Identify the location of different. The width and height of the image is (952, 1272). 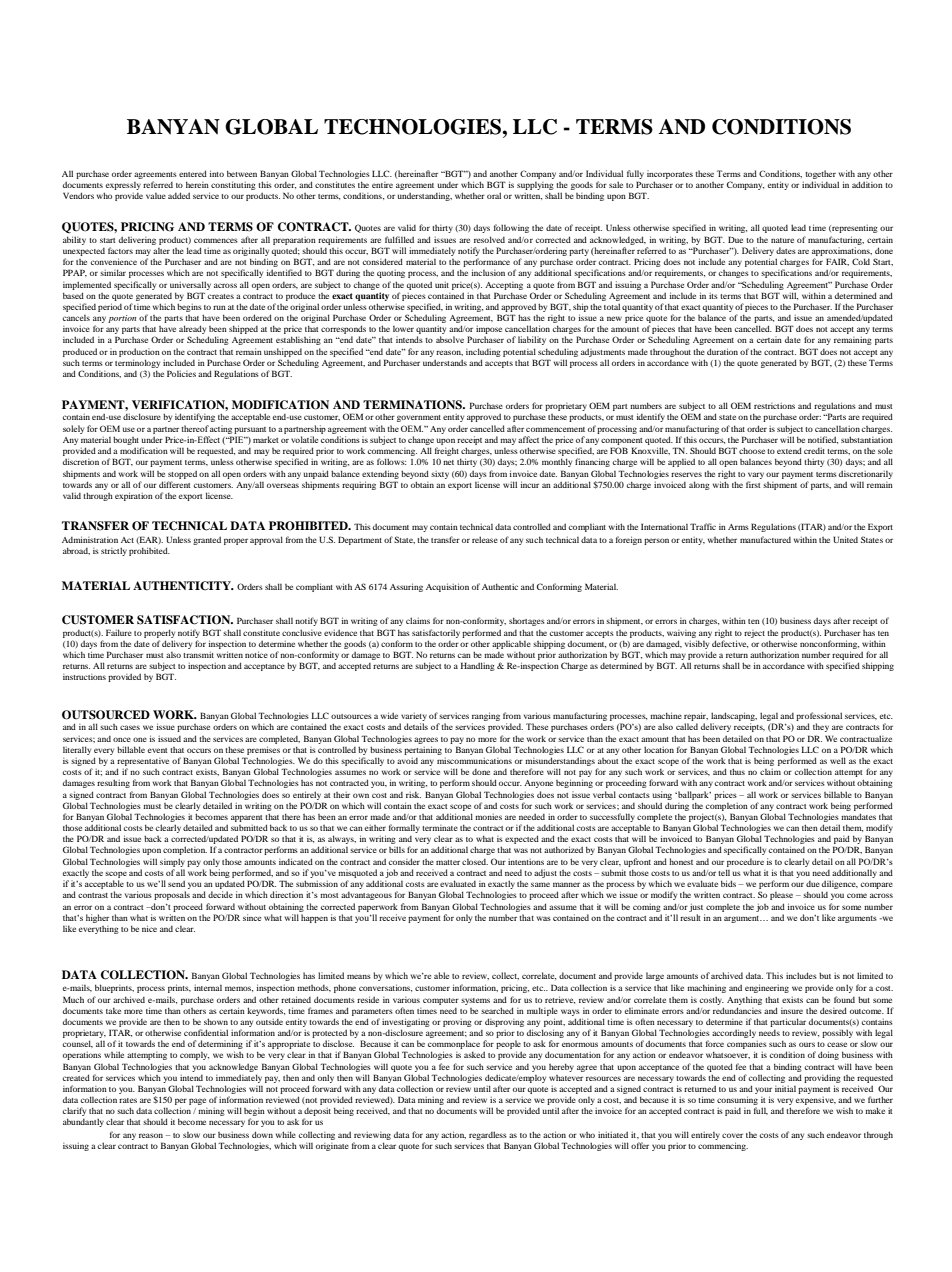
(175, 484).
